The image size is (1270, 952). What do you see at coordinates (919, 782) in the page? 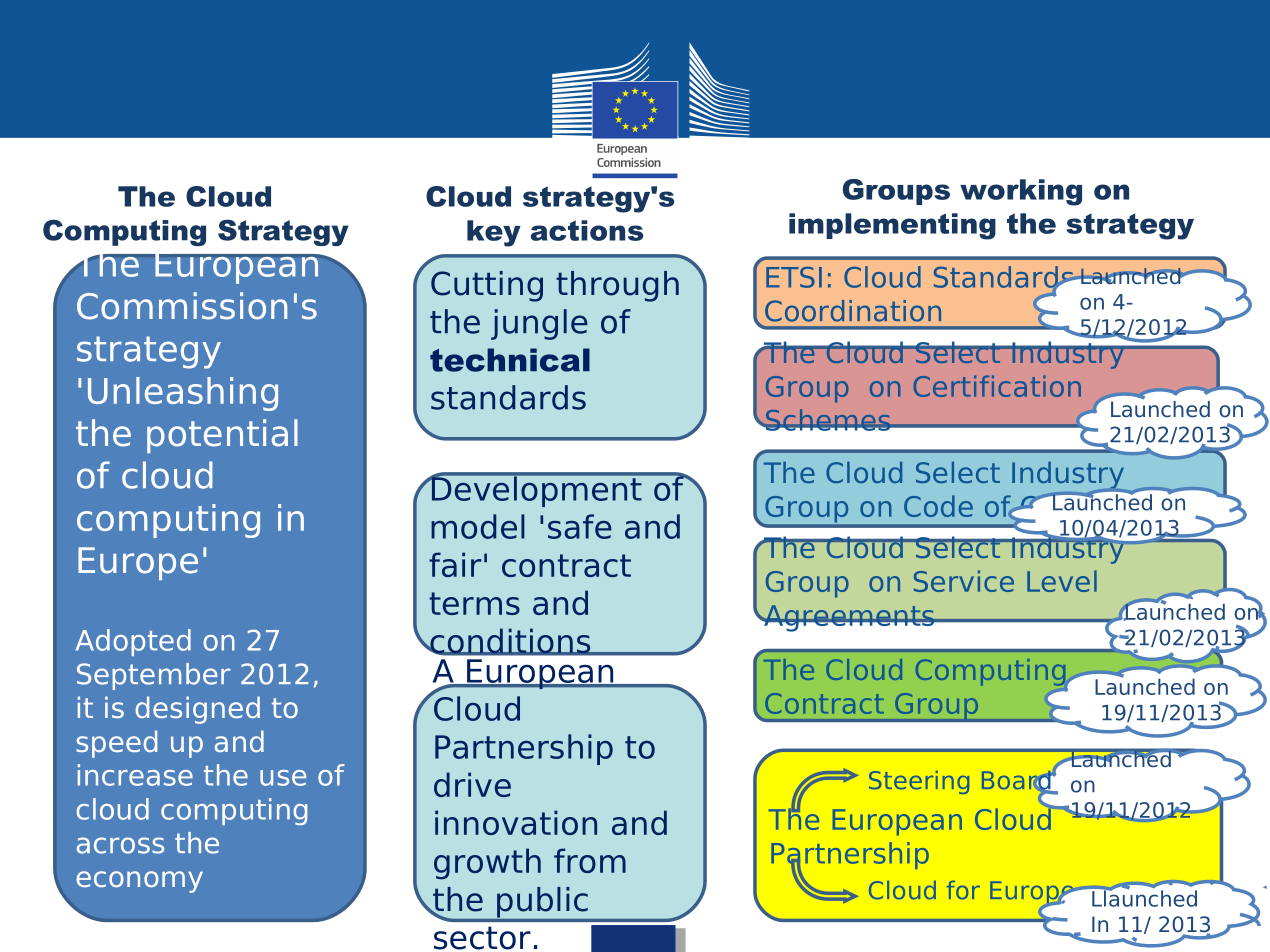
I see `Steering` at bounding box center [919, 782].
